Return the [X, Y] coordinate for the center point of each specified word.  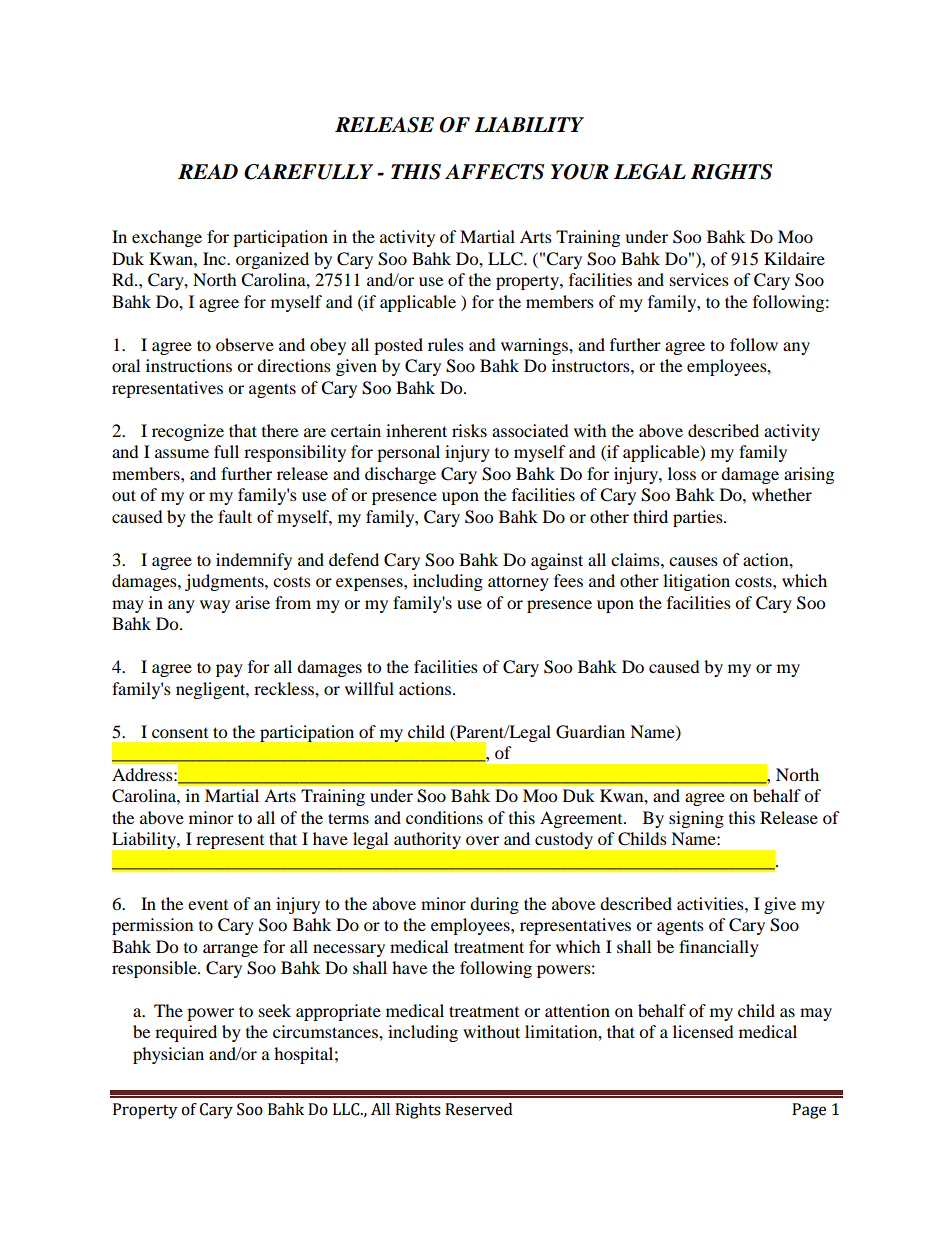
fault [235, 516]
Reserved [478, 1109]
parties [699, 518]
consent [180, 733]
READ [208, 171]
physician [168, 1055]
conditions [444, 817]
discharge [400, 475]
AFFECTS [494, 172]
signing [696, 819]
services [699, 279]
